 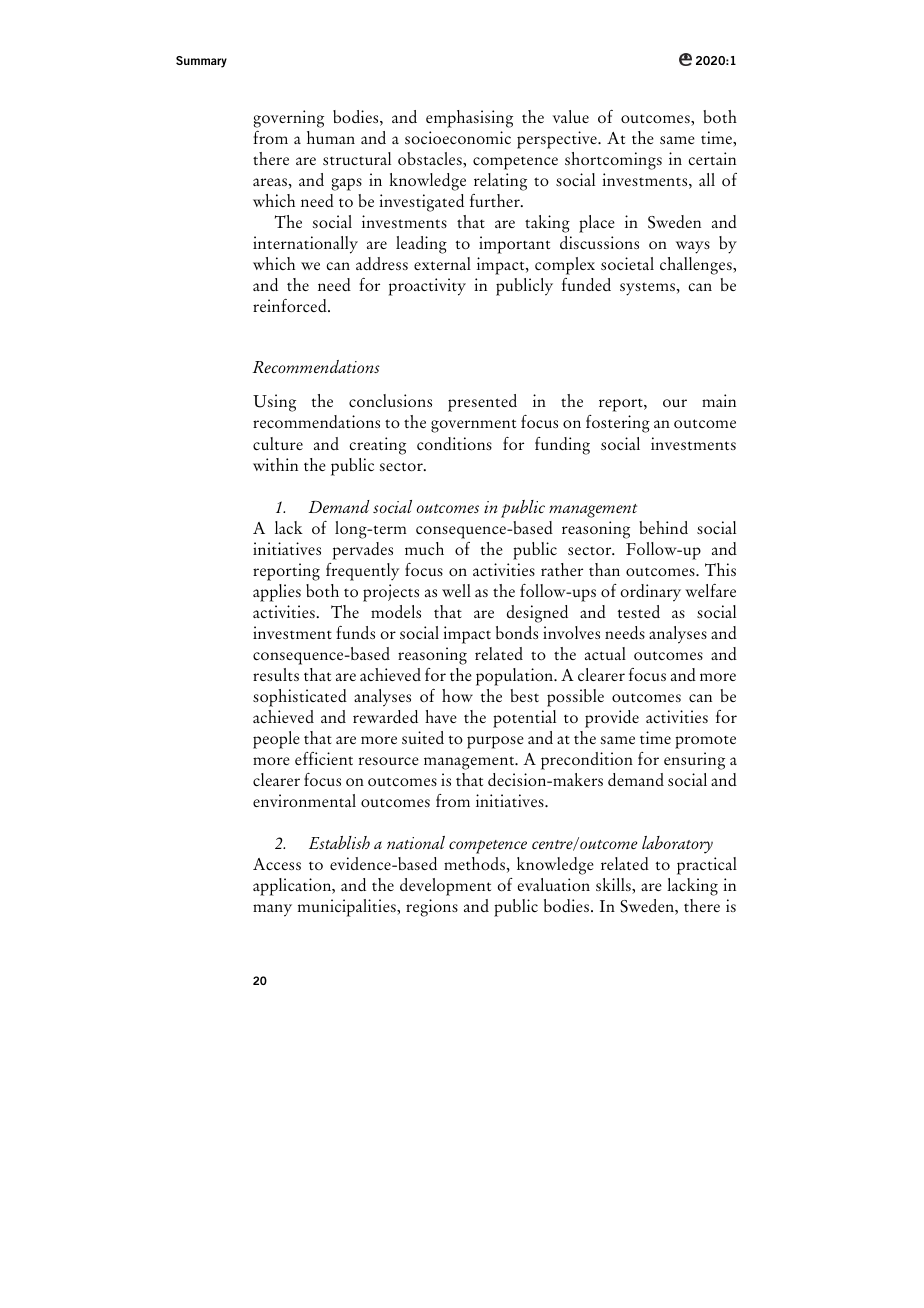 I want to click on Access, so click(x=277, y=864).
